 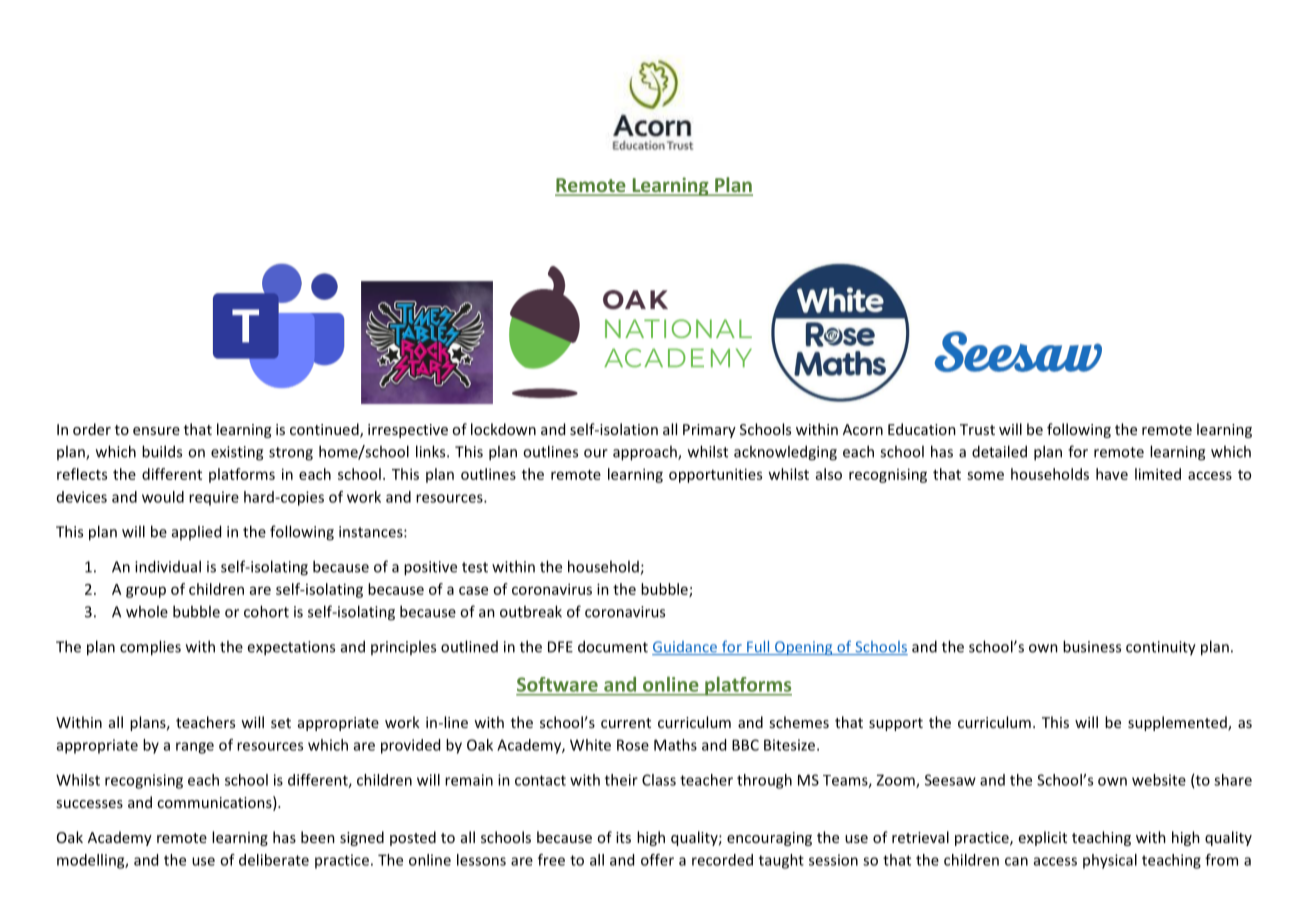 I want to click on approach, so click(x=646, y=453).
